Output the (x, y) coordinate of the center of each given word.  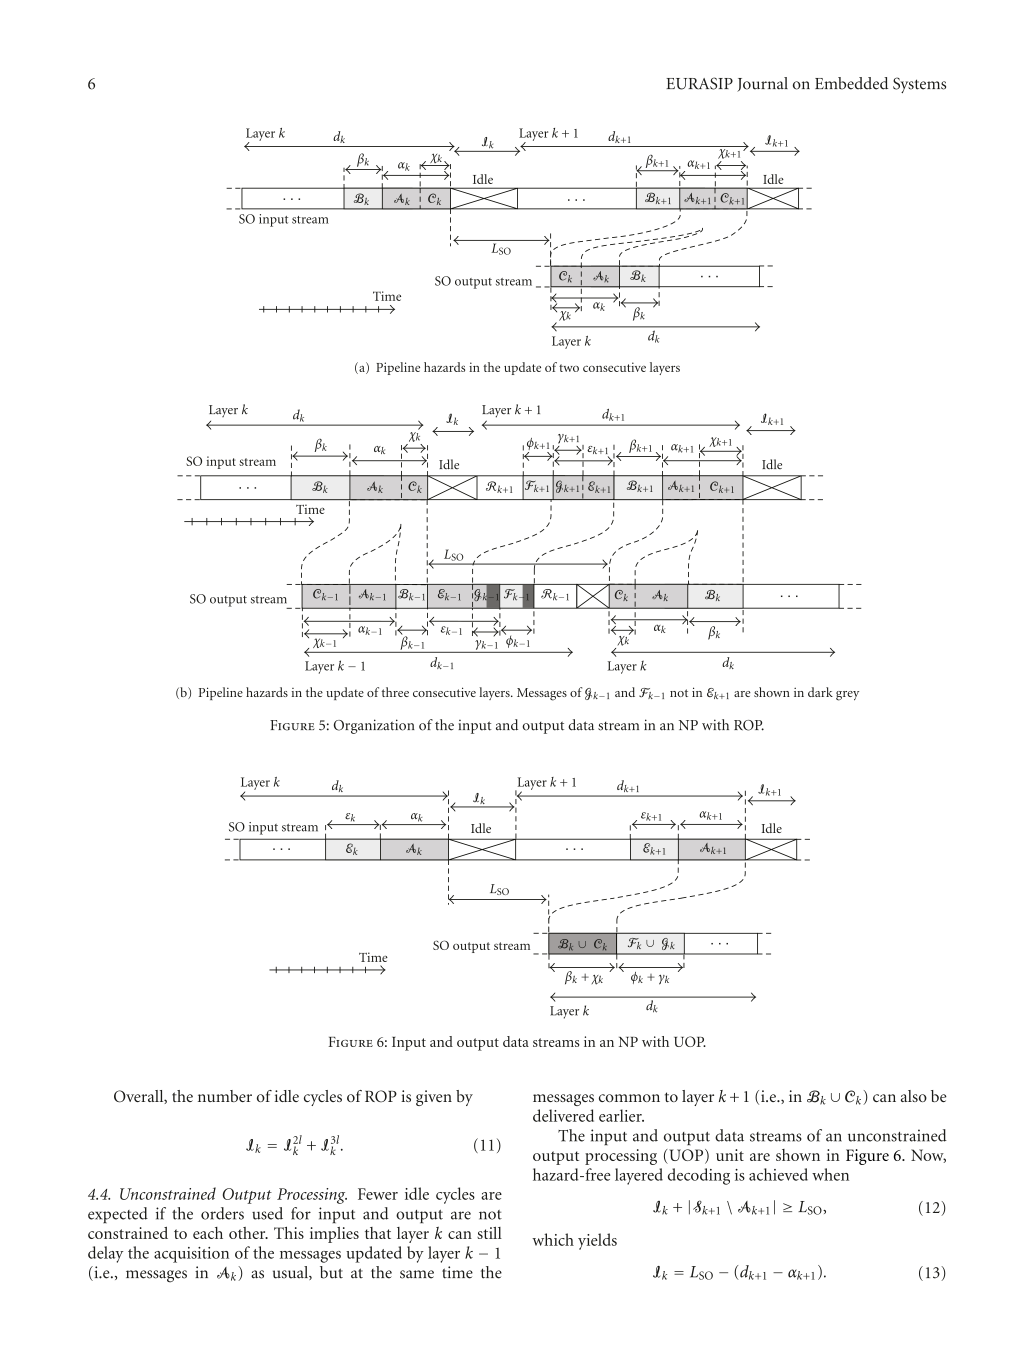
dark (820, 692)
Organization (374, 726)
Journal (762, 84)
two (569, 368)
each (208, 1233)
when (830, 1174)
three (395, 692)
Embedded (851, 83)
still (489, 1233)
